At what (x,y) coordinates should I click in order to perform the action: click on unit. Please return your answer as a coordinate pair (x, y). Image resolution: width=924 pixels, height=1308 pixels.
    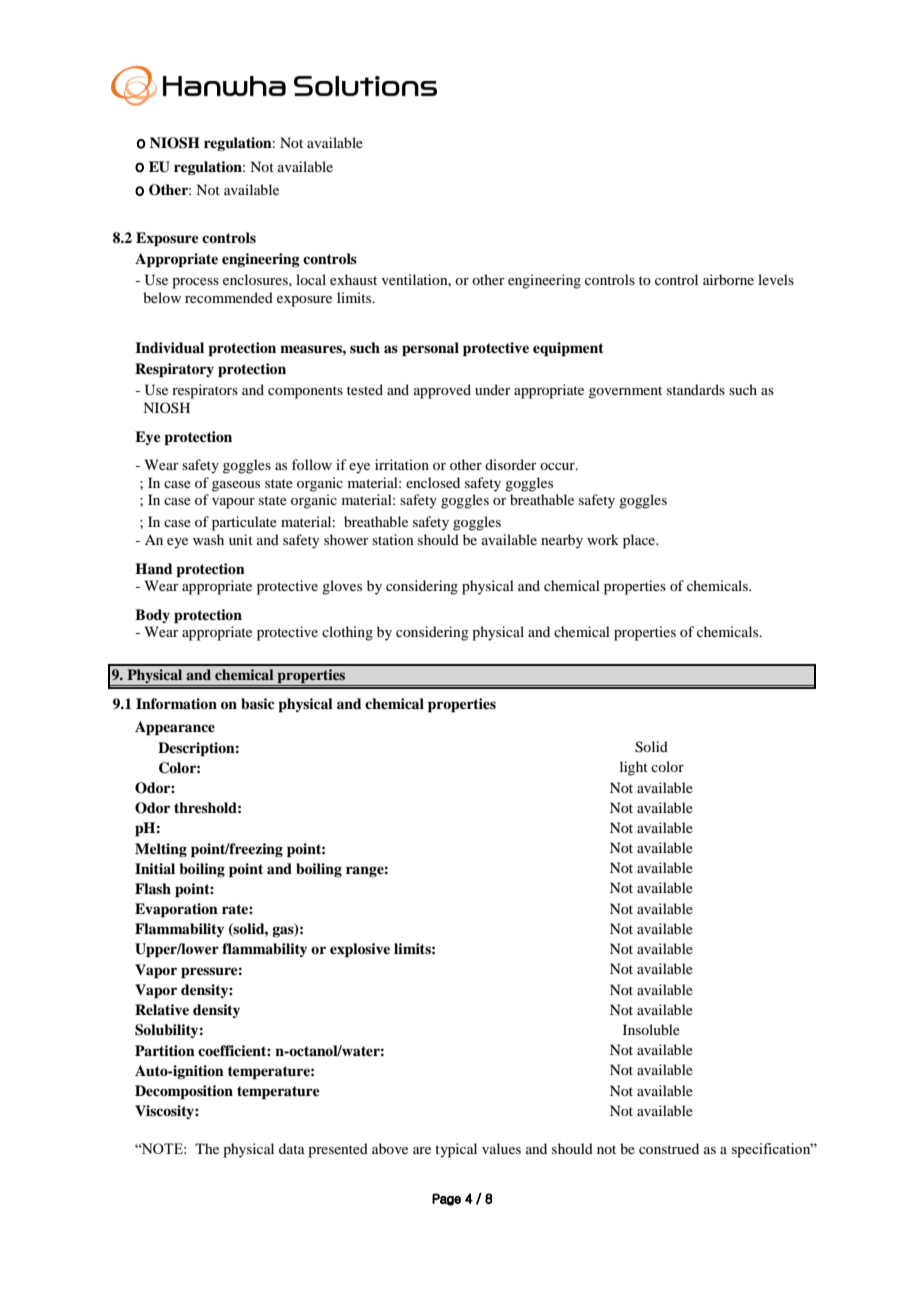
    Looking at the image, I should click on (241, 539).
